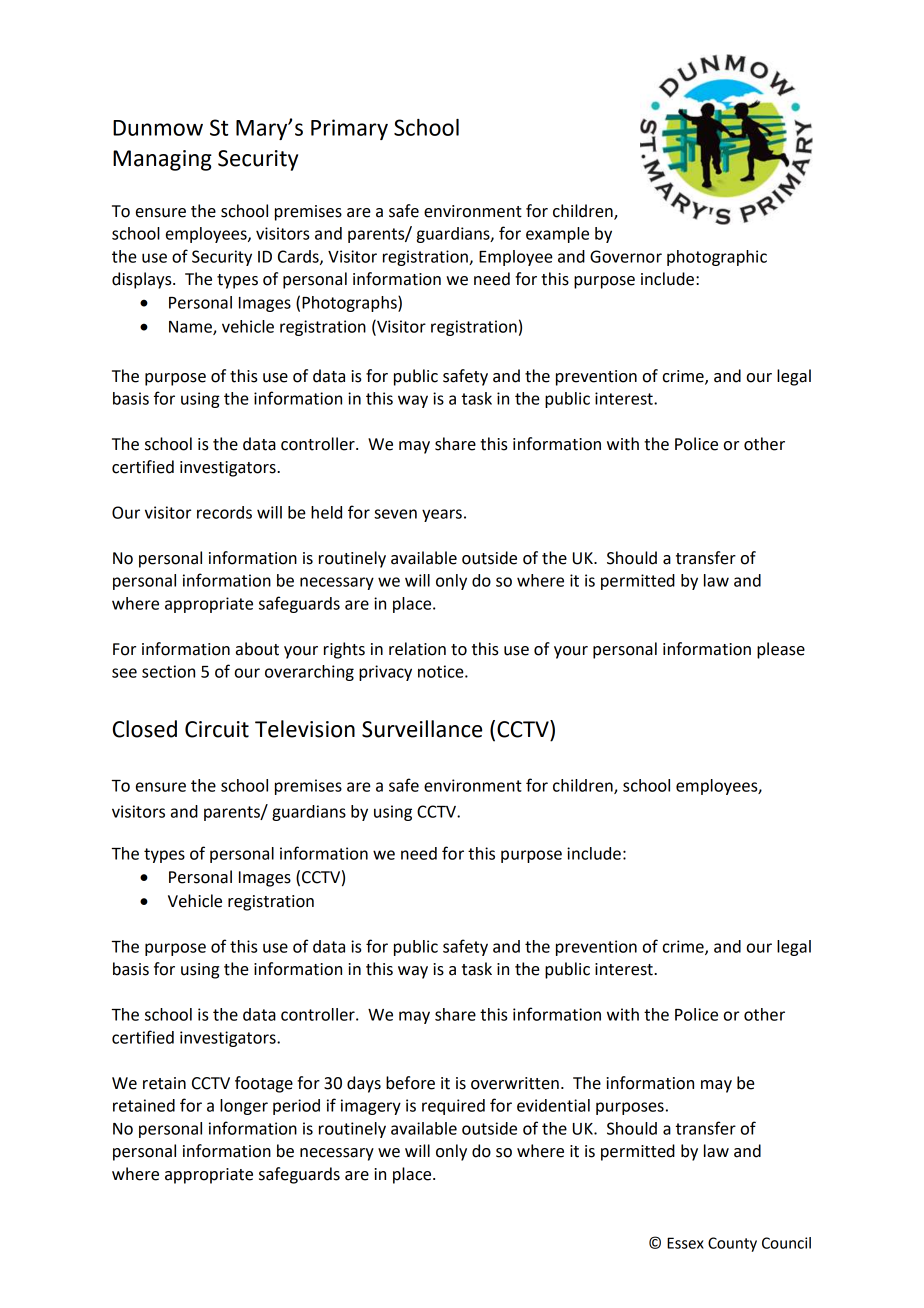 The width and height of the image is (924, 1308). What do you see at coordinates (453, 1107) in the image?
I see `required` at bounding box center [453, 1107].
